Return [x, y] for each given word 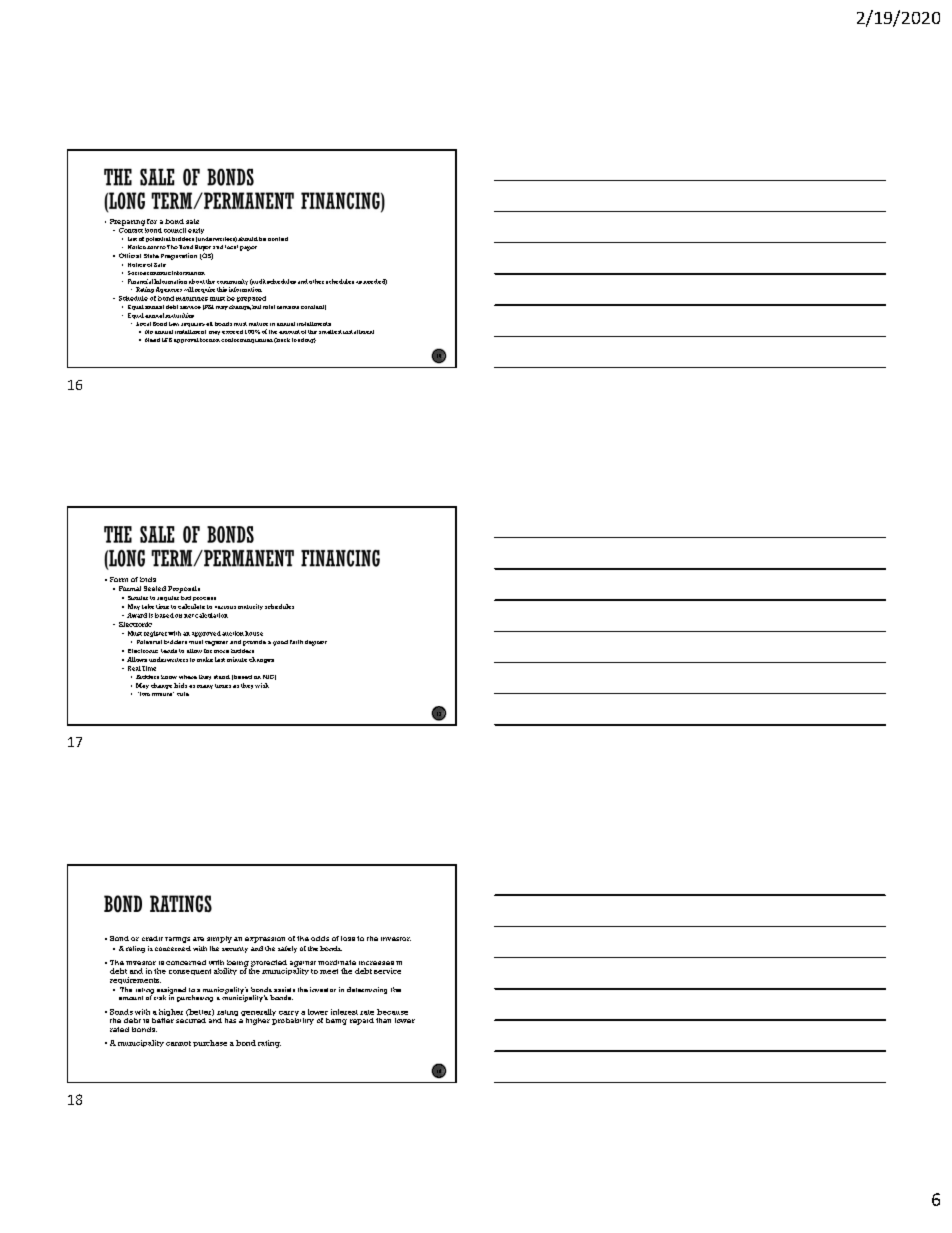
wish [262, 685]
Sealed [155, 588]
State [151, 256]
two [144, 694]
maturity [250, 607]
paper [248, 248]
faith [296, 642]
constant [313, 307]
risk [160, 997]
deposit [316, 643]
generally [258, 1014]
